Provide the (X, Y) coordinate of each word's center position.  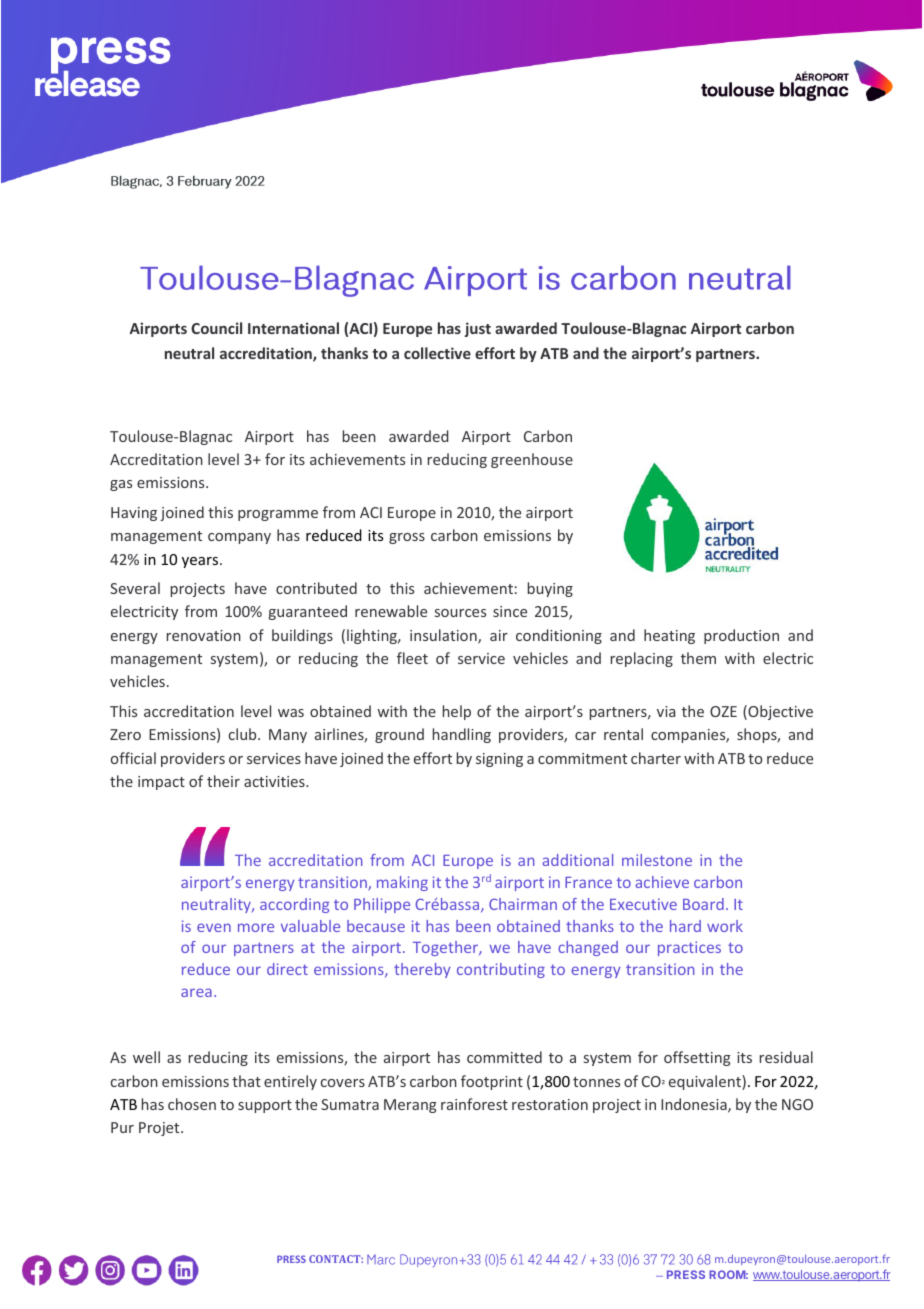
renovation (204, 635)
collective (437, 353)
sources (460, 613)
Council (216, 328)
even (214, 927)
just (477, 329)
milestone (657, 860)
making (402, 883)
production (741, 636)
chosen (192, 1104)
